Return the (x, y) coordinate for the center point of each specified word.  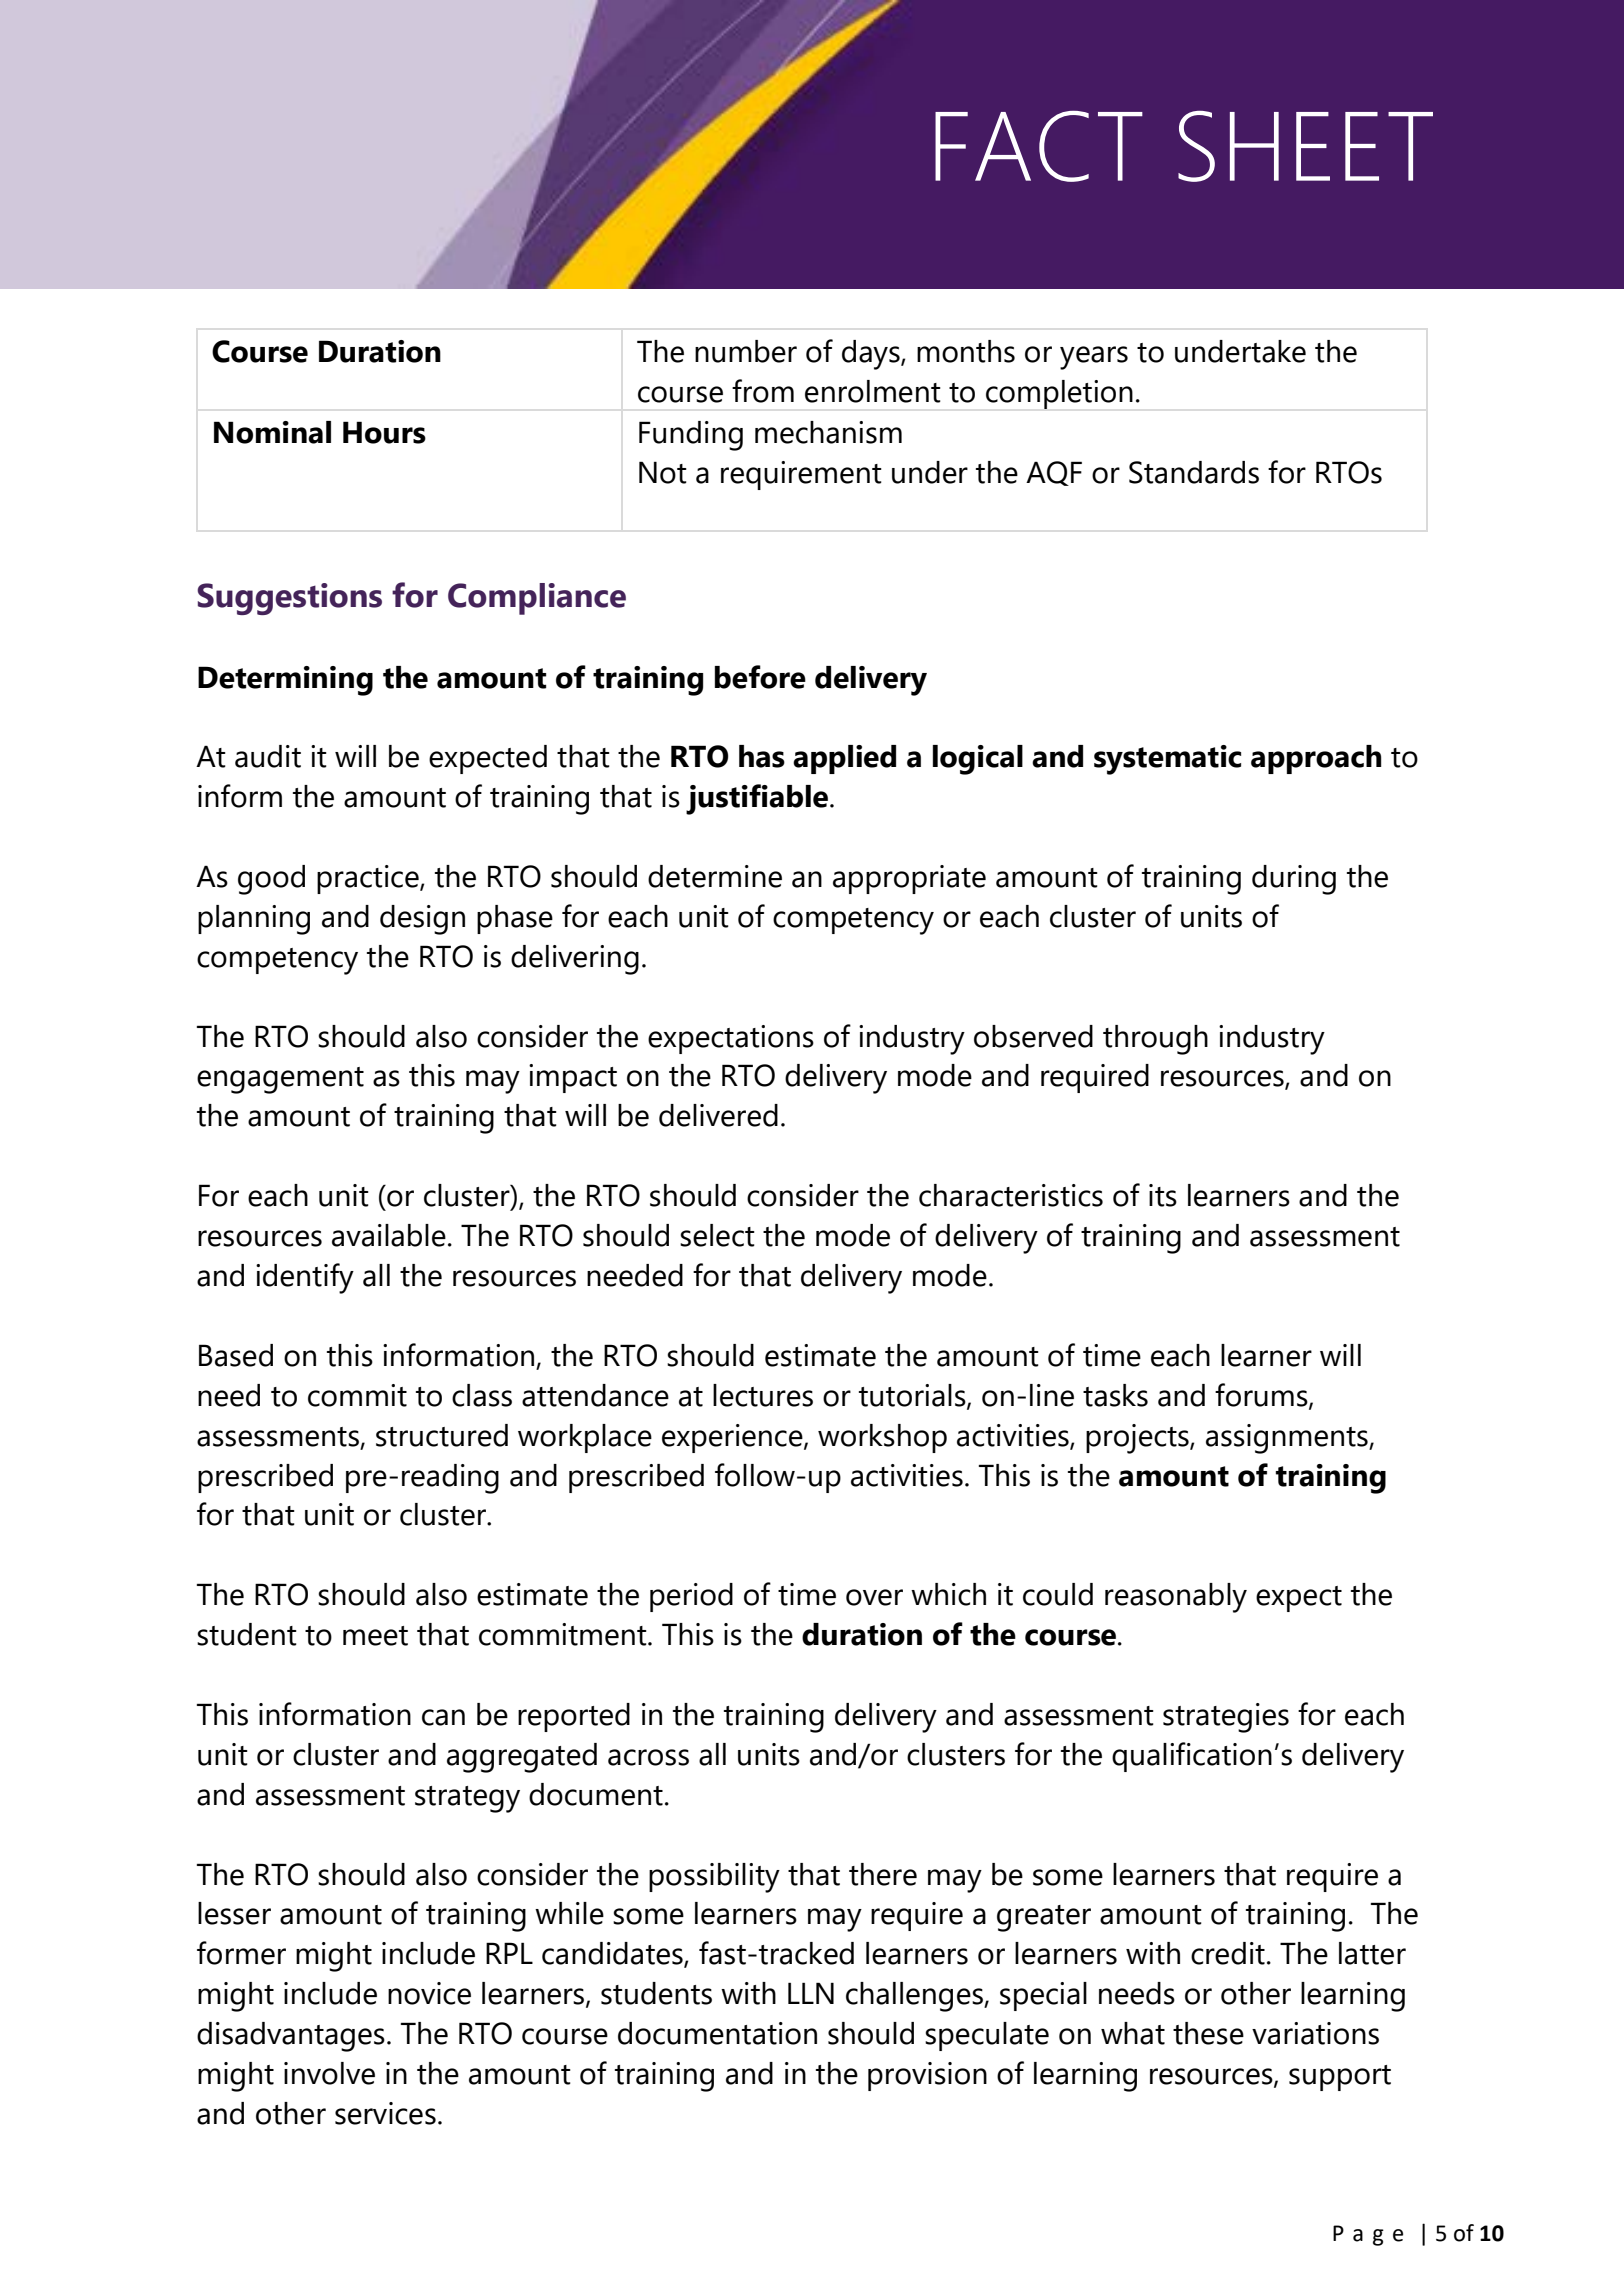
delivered (718, 1115)
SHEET (1305, 146)
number (746, 351)
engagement (280, 1080)
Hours (384, 432)
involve (329, 2073)
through (1155, 1040)
